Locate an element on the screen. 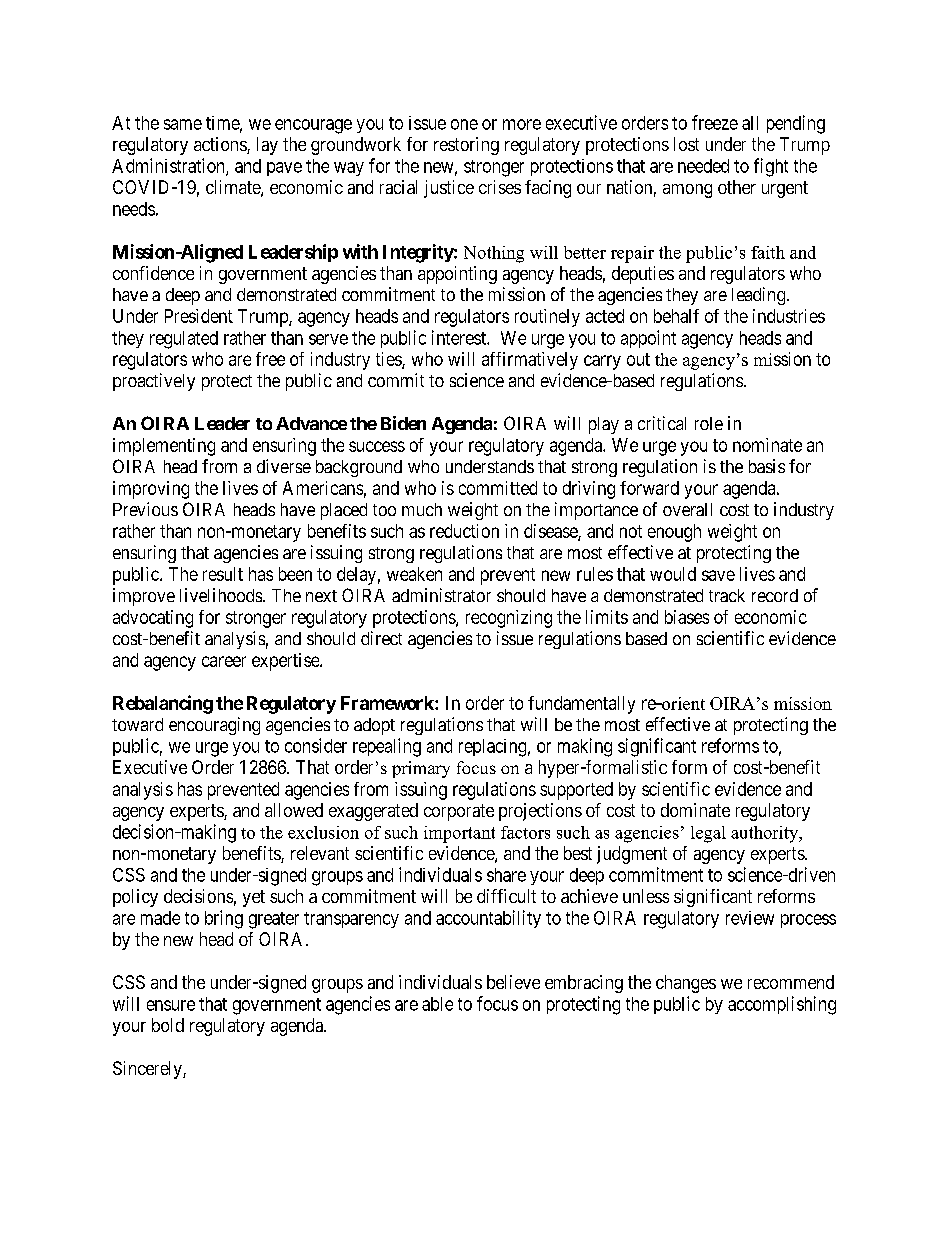 The height and width of the screenshot is (1233, 952). allowed is located at coordinates (294, 810).
